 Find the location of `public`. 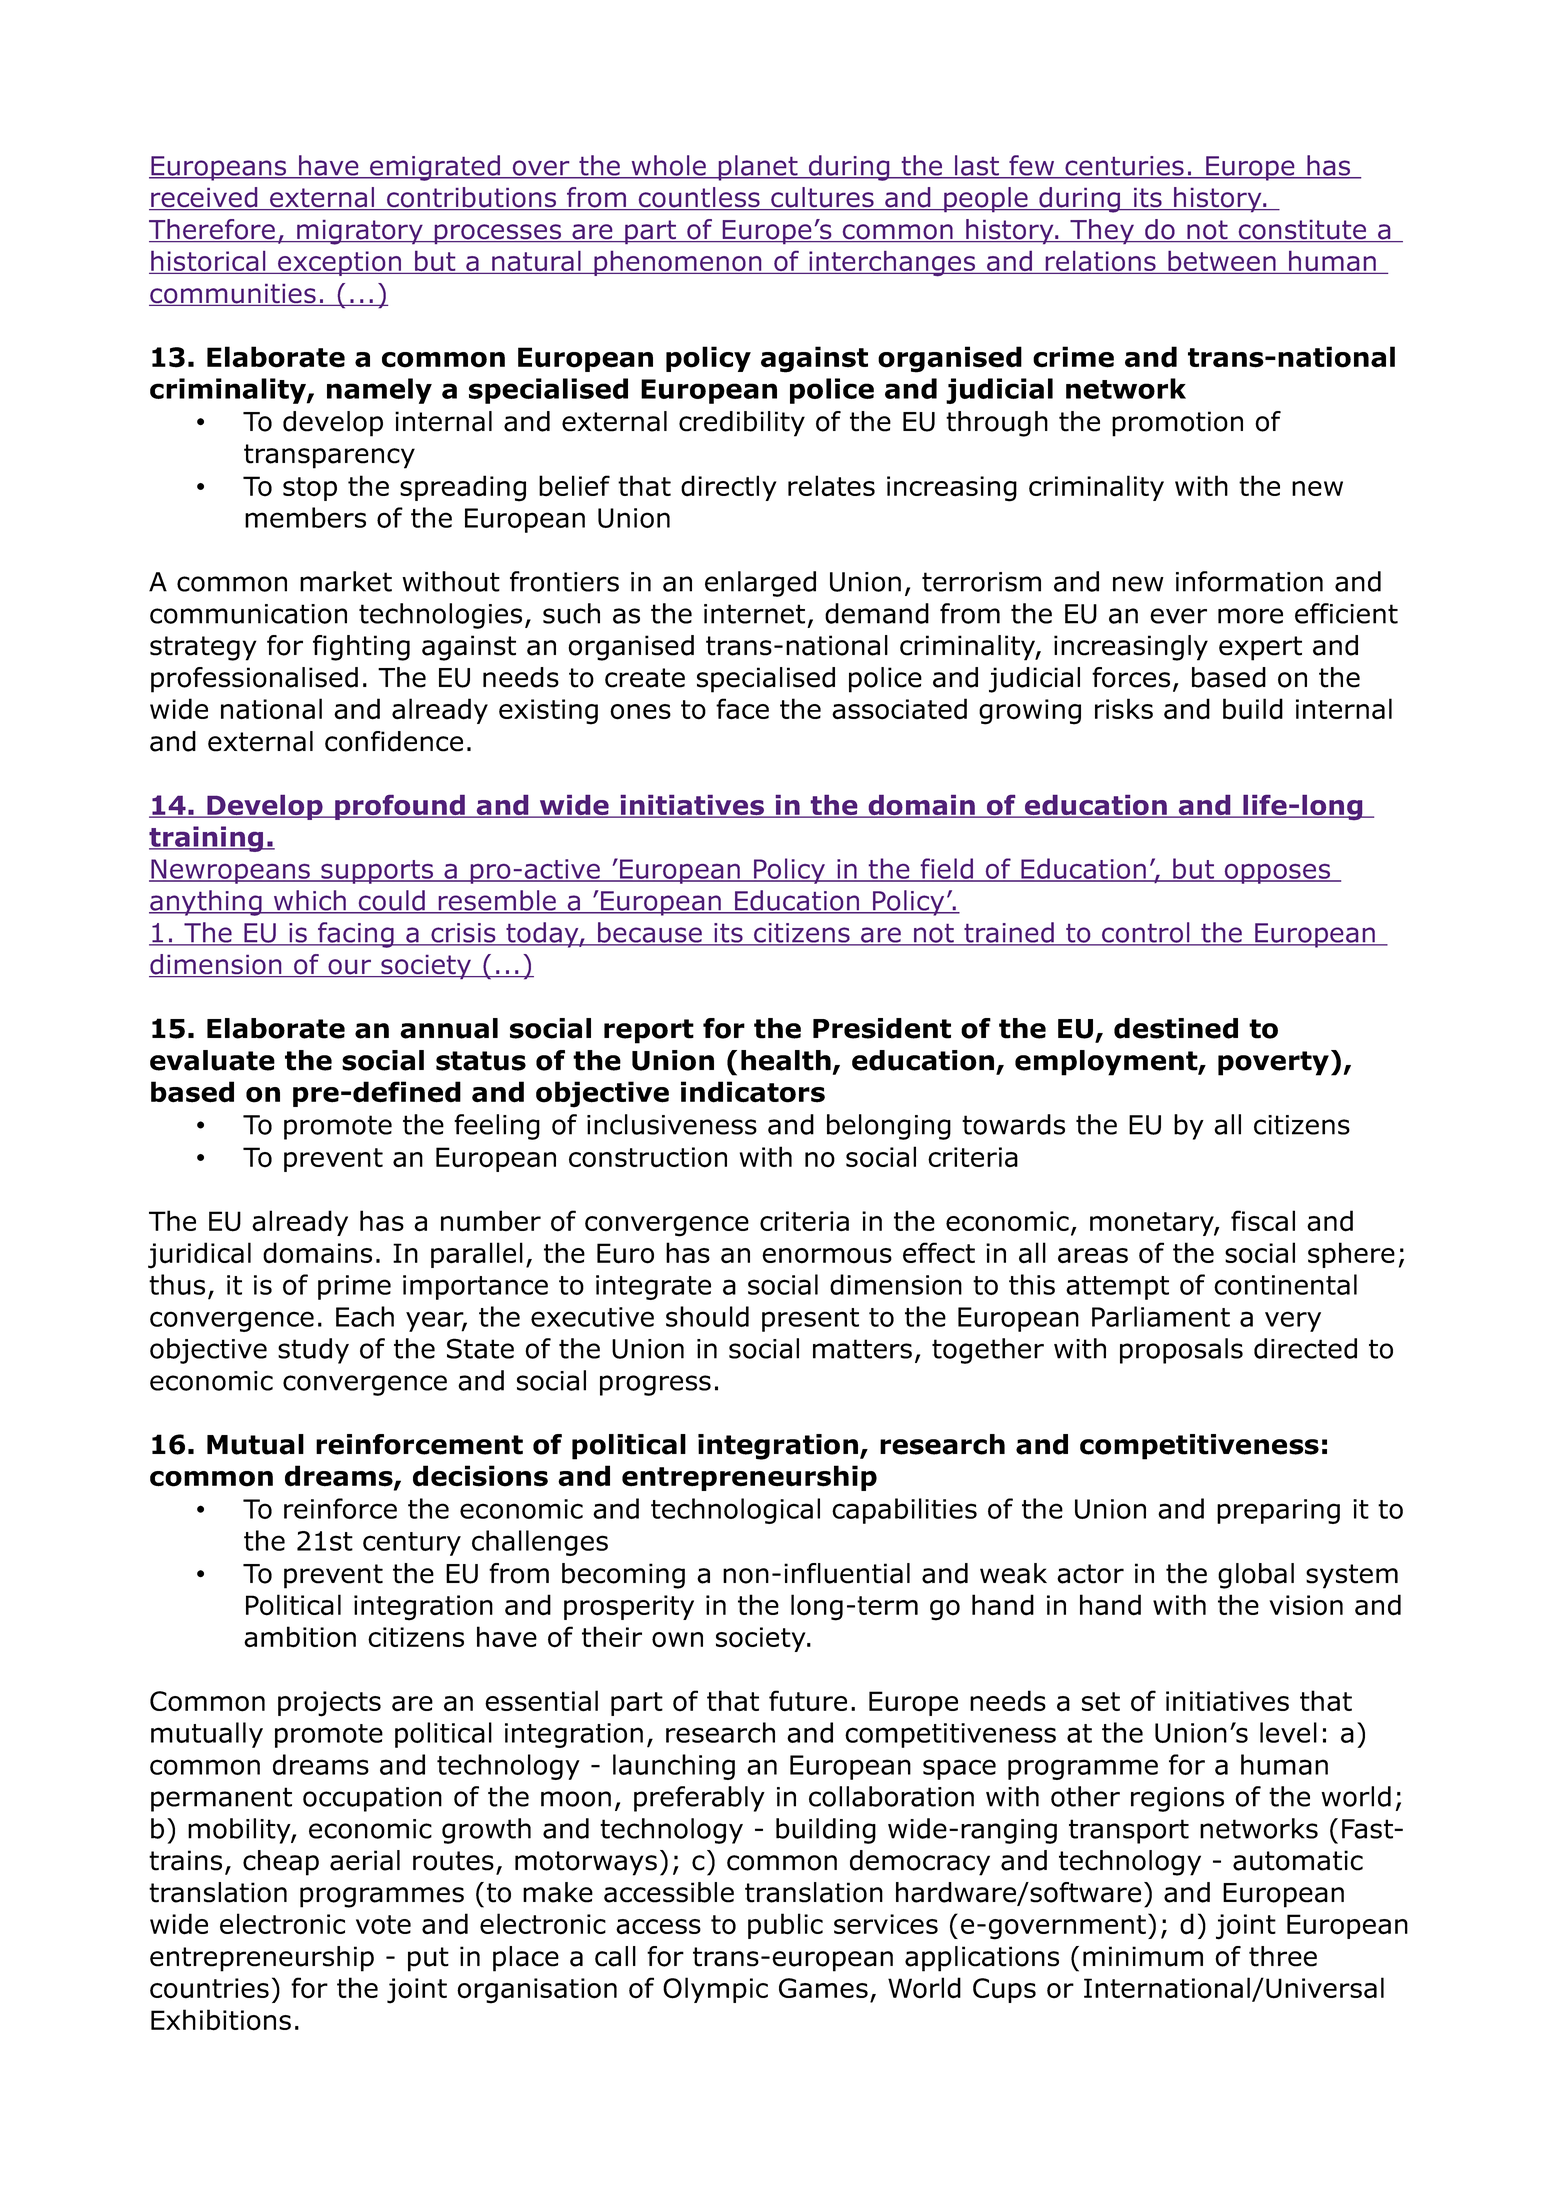

public is located at coordinates (785, 1926).
